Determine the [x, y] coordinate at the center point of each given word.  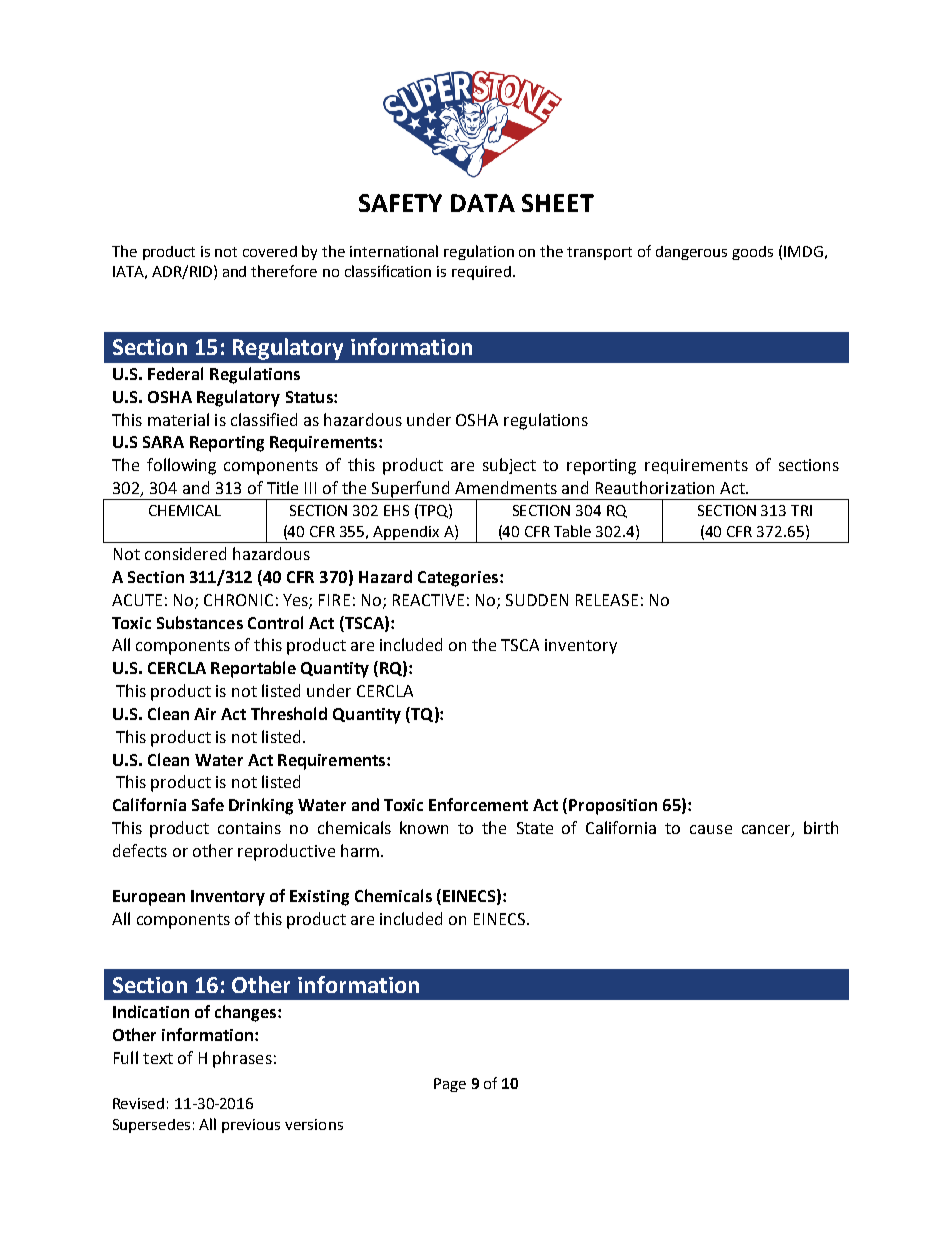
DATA [483, 203]
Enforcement [478, 804]
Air [205, 714]
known [424, 827]
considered [185, 553]
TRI [801, 510]
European [149, 898]
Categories [459, 579]
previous [251, 1126]
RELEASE [607, 600]
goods [752, 253]
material [178, 419]
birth [821, 827]
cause [711, 829]
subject [509, 466]
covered [270, 251]
